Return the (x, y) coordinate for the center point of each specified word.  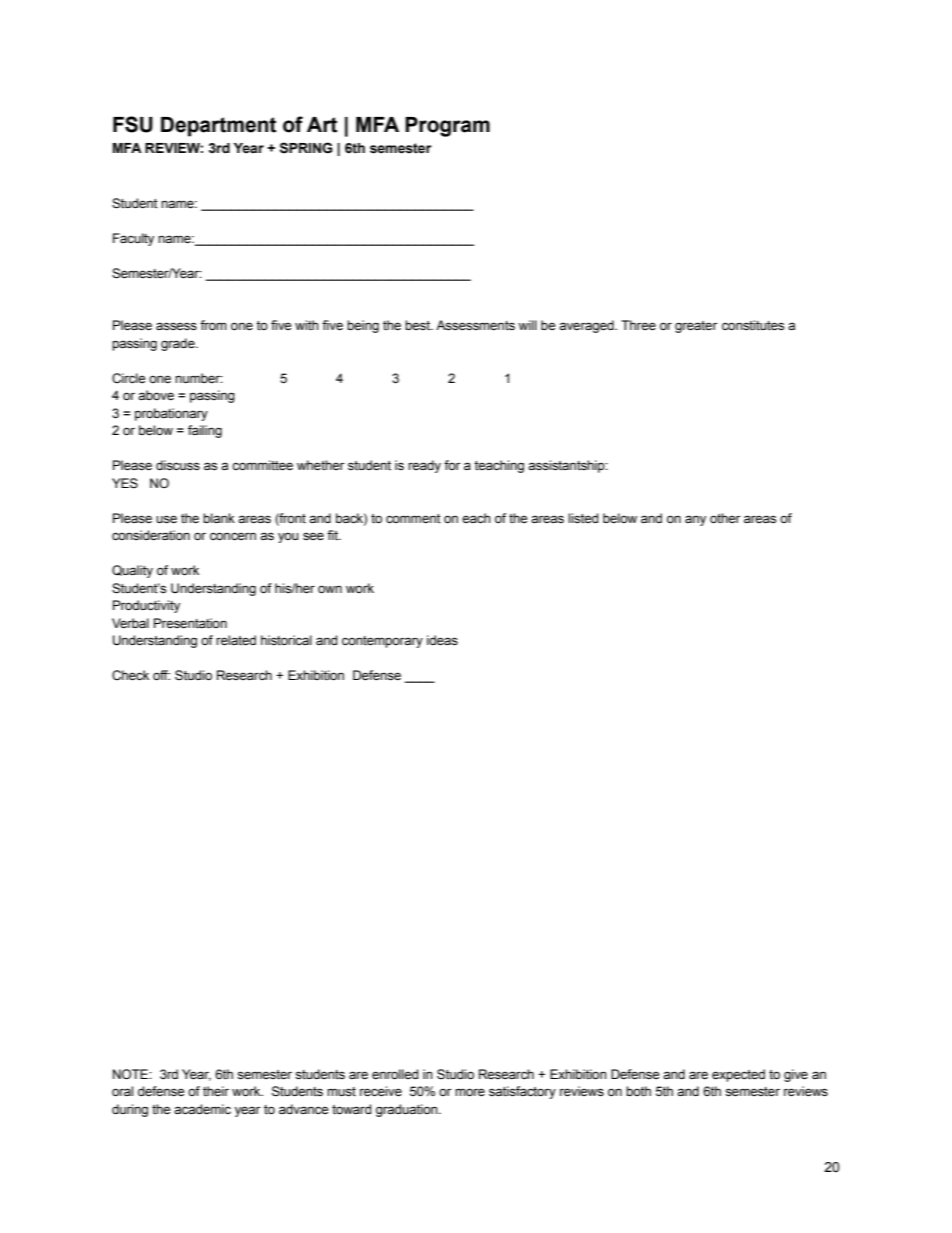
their (216, 1091)
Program (447, 127)
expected (738, 1075)
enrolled (395, 1074)
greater (696, 327)
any (695, 520)
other (725, 518)
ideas (442, 640)
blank (219, 518)
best (418, 325)
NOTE (131, 1074)
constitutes (753, 325)
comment (413, 519)
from (213, 325)
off (161, 675)
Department (218, 127)
